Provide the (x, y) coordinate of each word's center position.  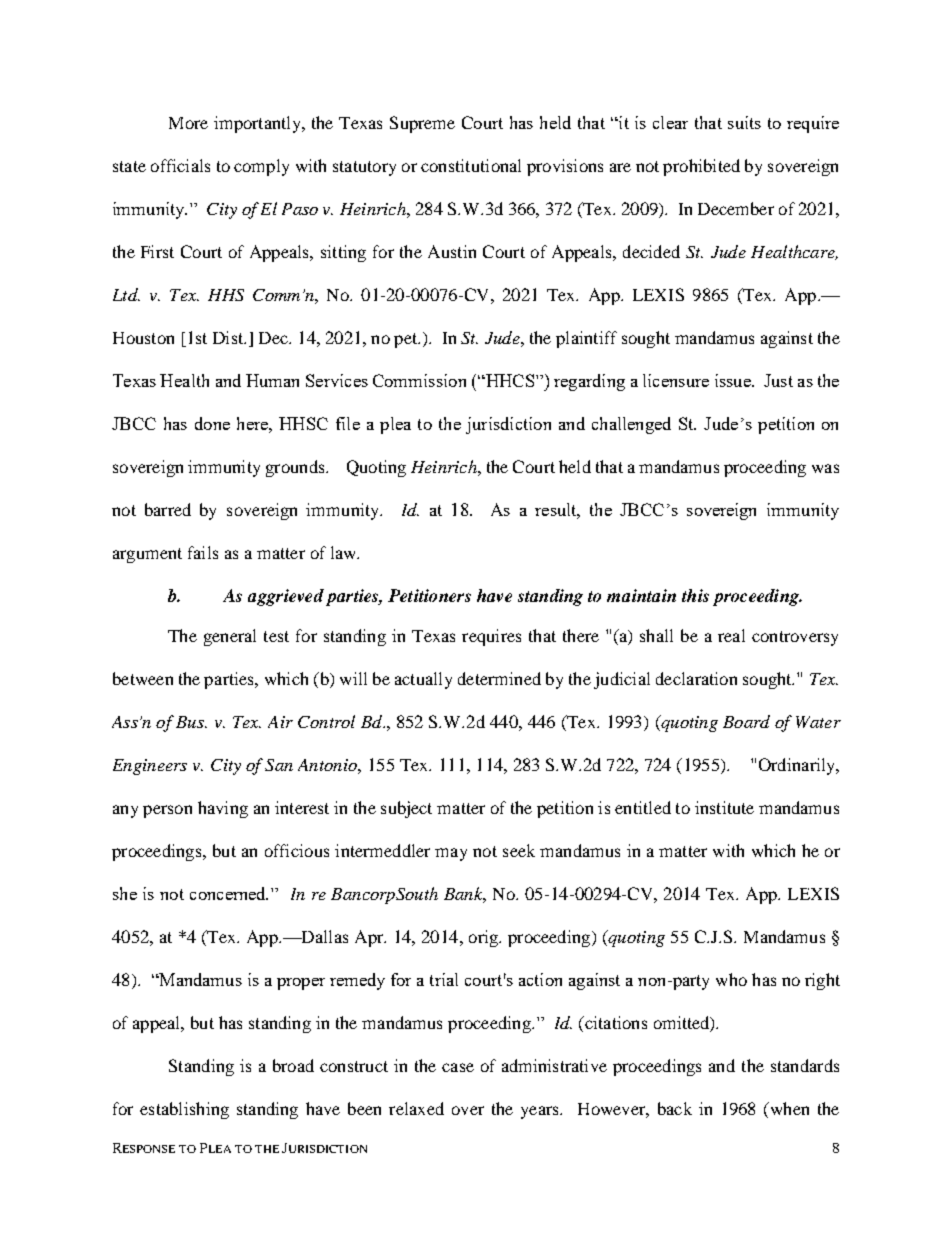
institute (724, 807)
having (223, 809)
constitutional (471, 165)
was (825, 468)
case (458, 1067)
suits (744, 122)
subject (406, 809)
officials (180, 165)
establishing (184, 1110)
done (212, 423)
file (348, 423)
